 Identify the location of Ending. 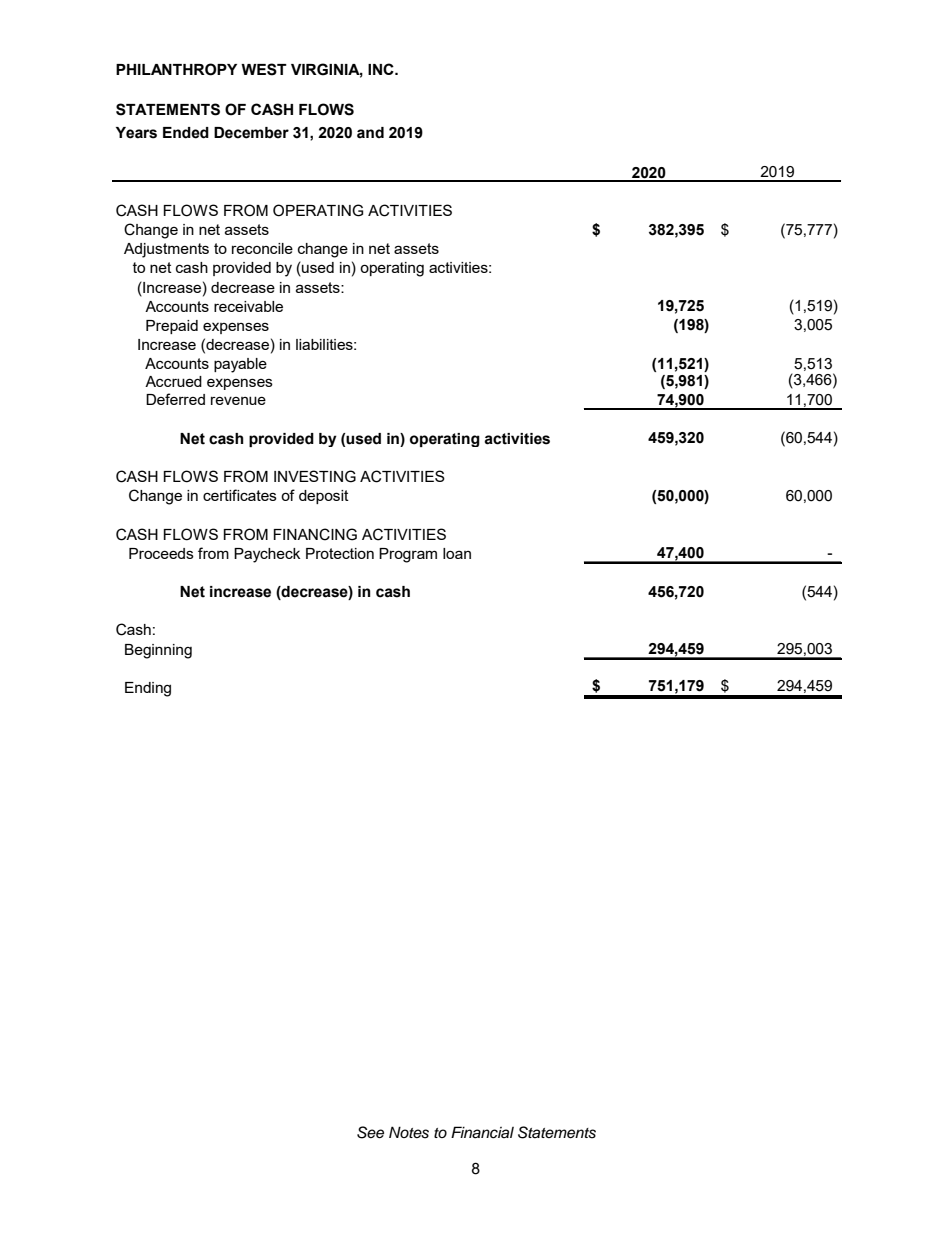
(148, 689).
